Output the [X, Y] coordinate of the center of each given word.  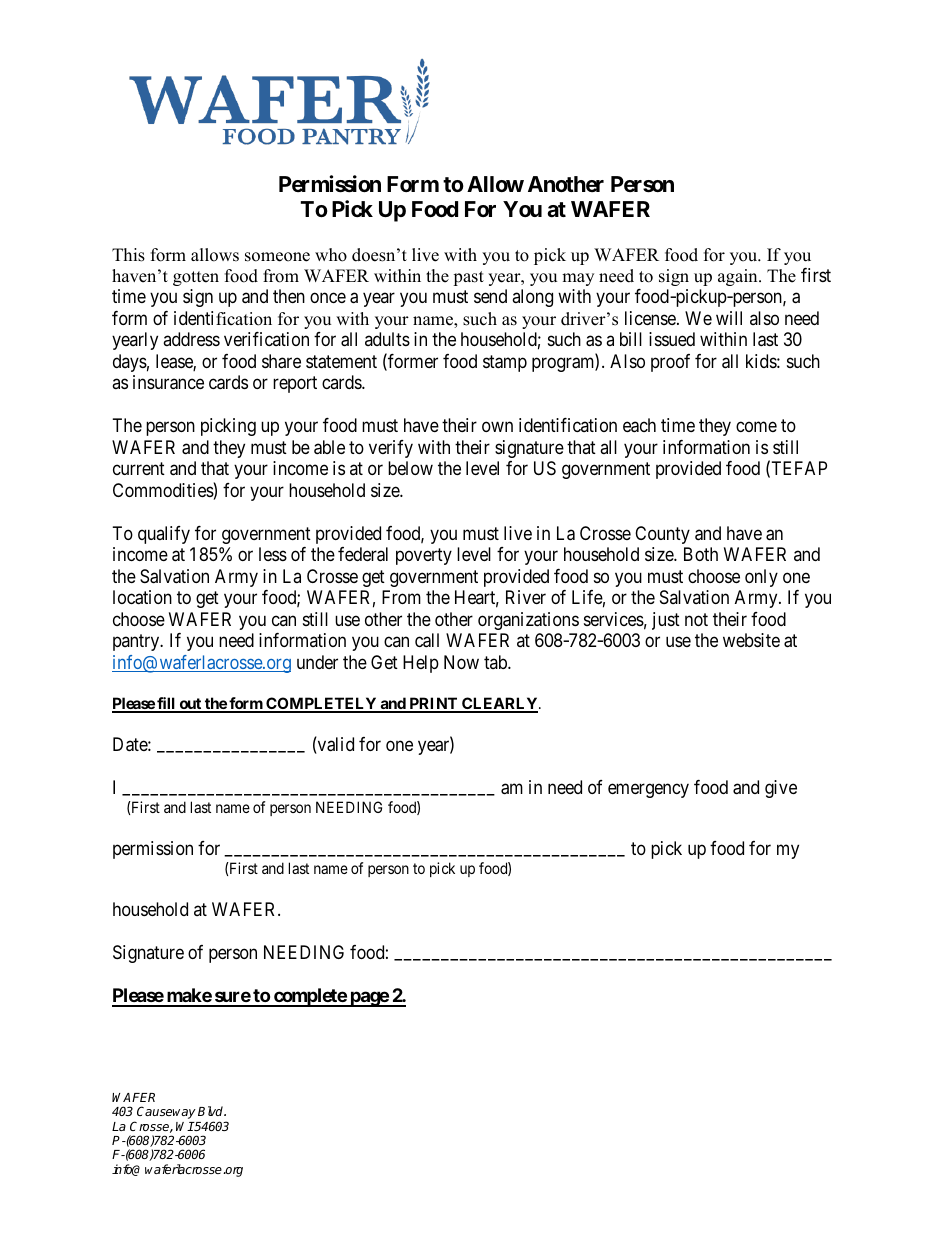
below [410, 468]
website [751, 640]
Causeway [166, 1112]
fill [166, 704]
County [662, 535]
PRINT [433, 704]
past [468, 278]
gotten [196, 278]
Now [461, 662]
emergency [648, 790]
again [739, 277]
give [781, 789]
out [190, 705]
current [139, 469]
